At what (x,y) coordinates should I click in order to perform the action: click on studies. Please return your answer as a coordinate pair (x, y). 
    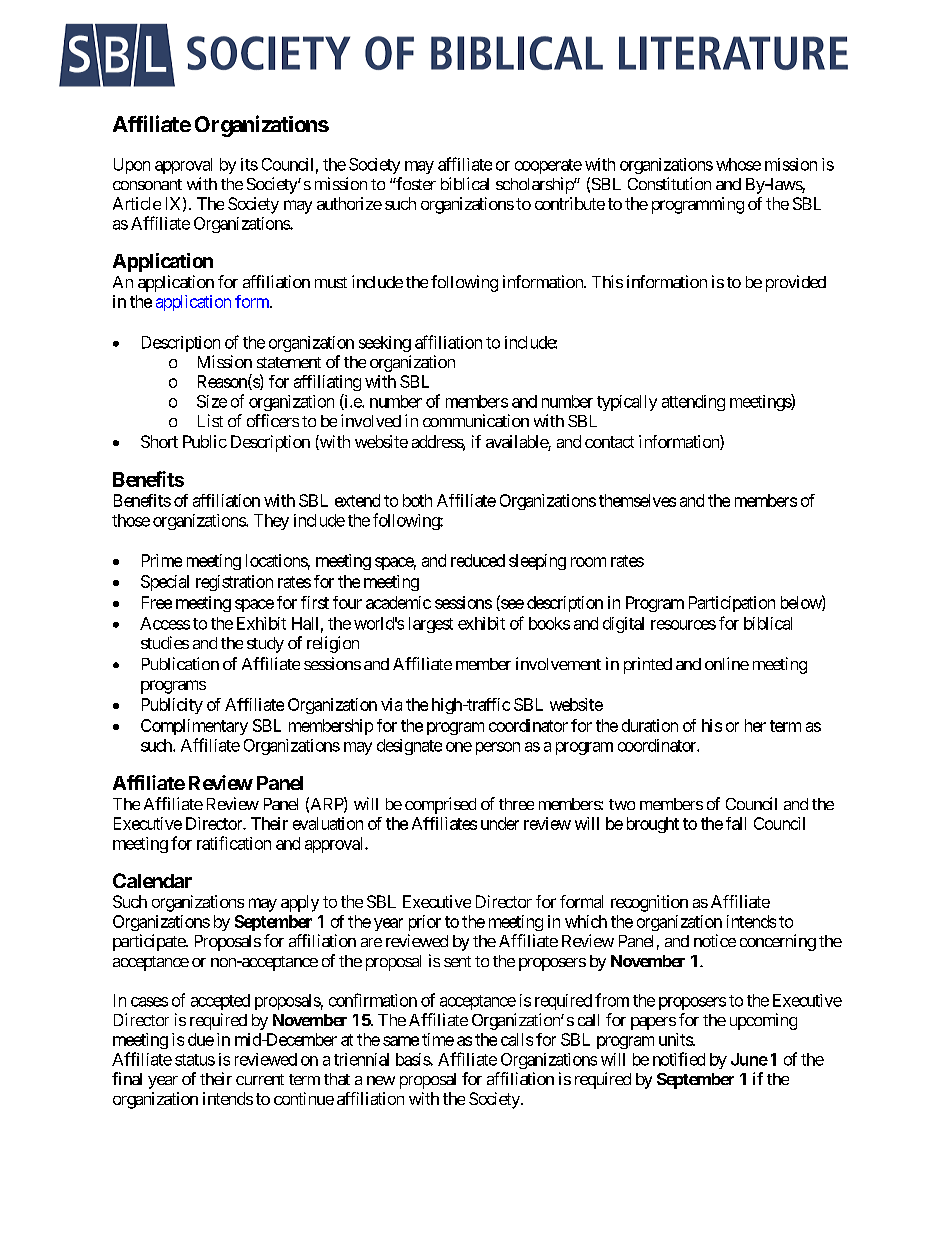
    Looking at the image, I should click on (165, 642).
